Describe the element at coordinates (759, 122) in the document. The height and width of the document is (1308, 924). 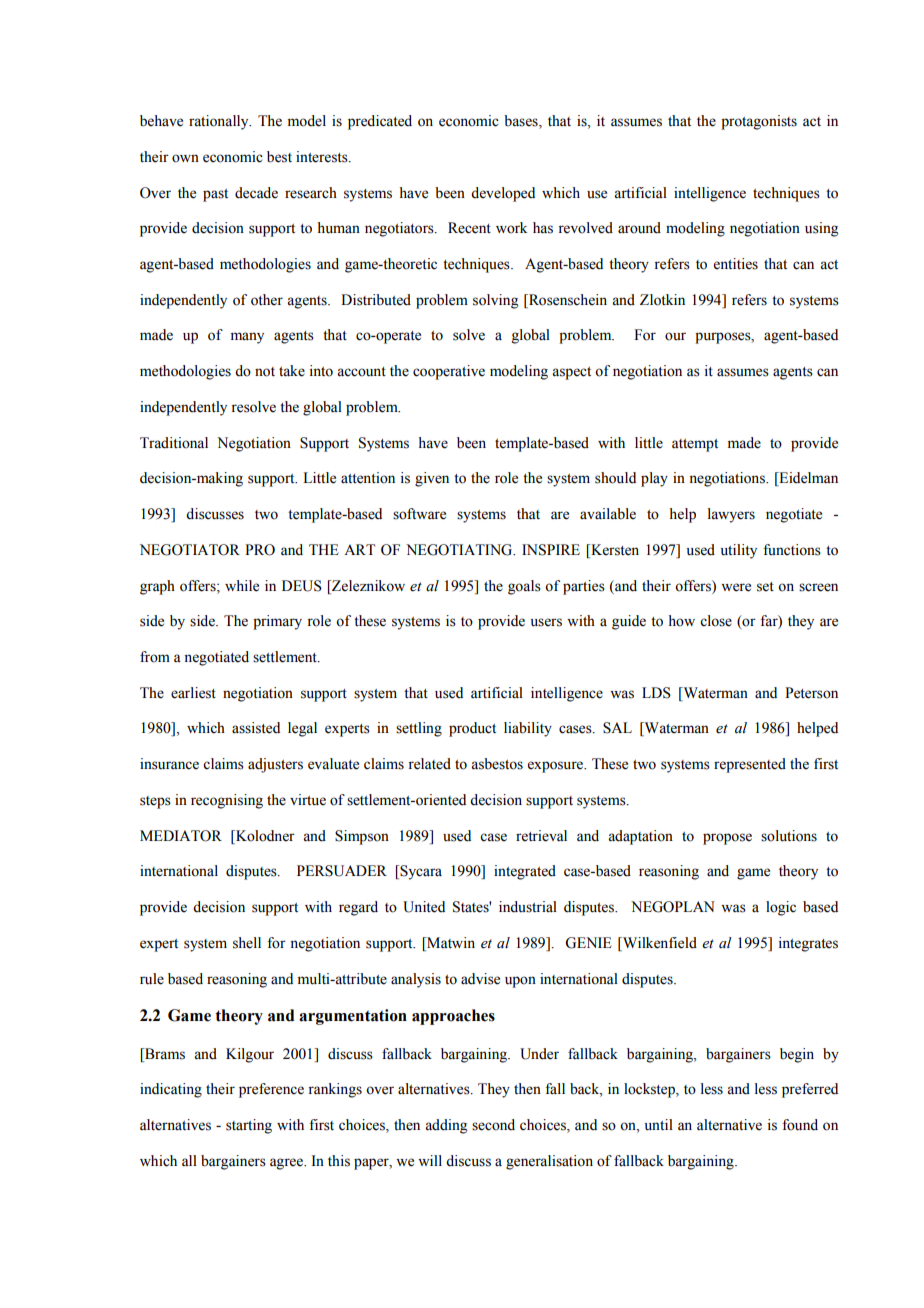
I see `protagonists` at that location.
